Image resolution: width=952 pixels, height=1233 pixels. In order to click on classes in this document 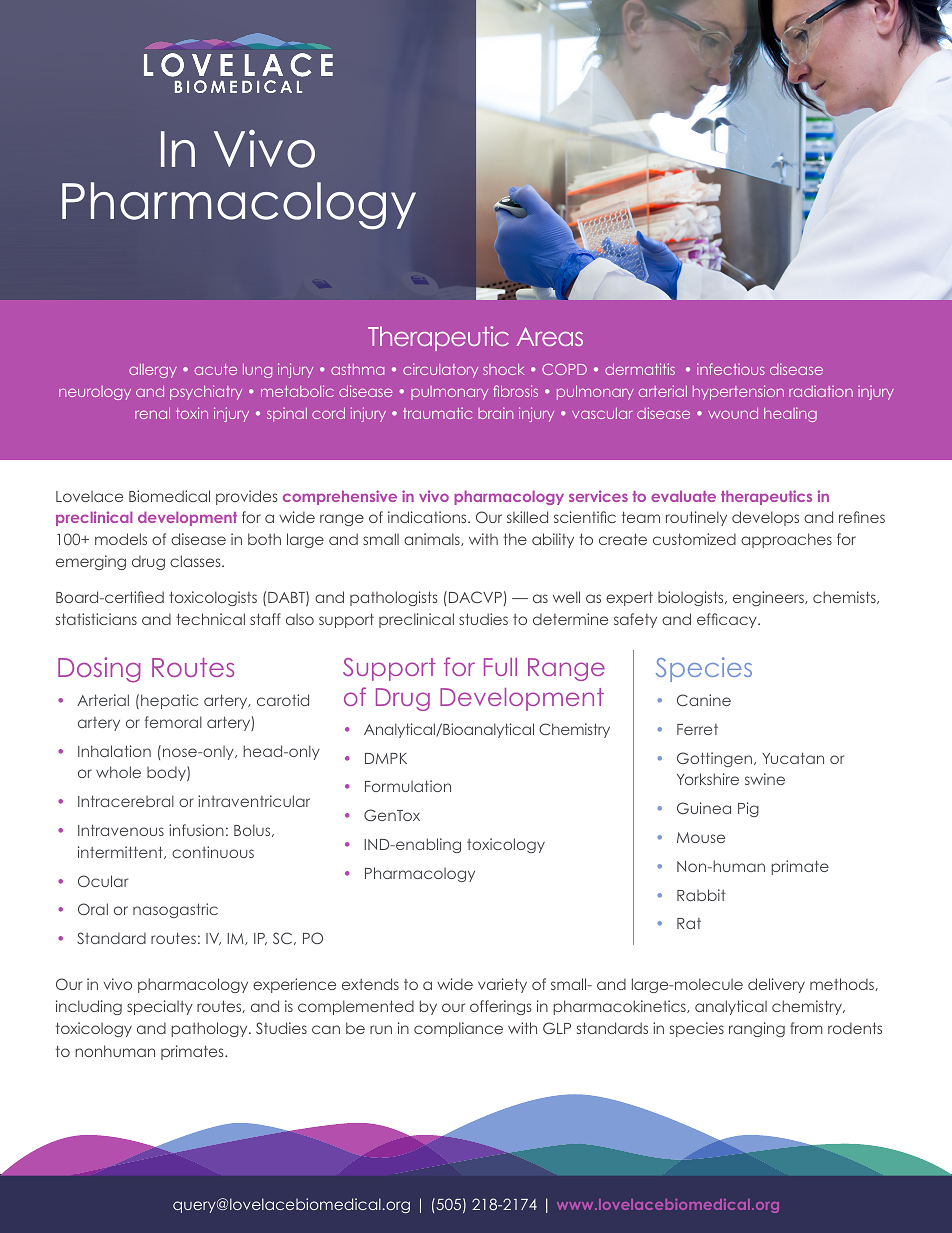, I will do `click(196, 561)`.
